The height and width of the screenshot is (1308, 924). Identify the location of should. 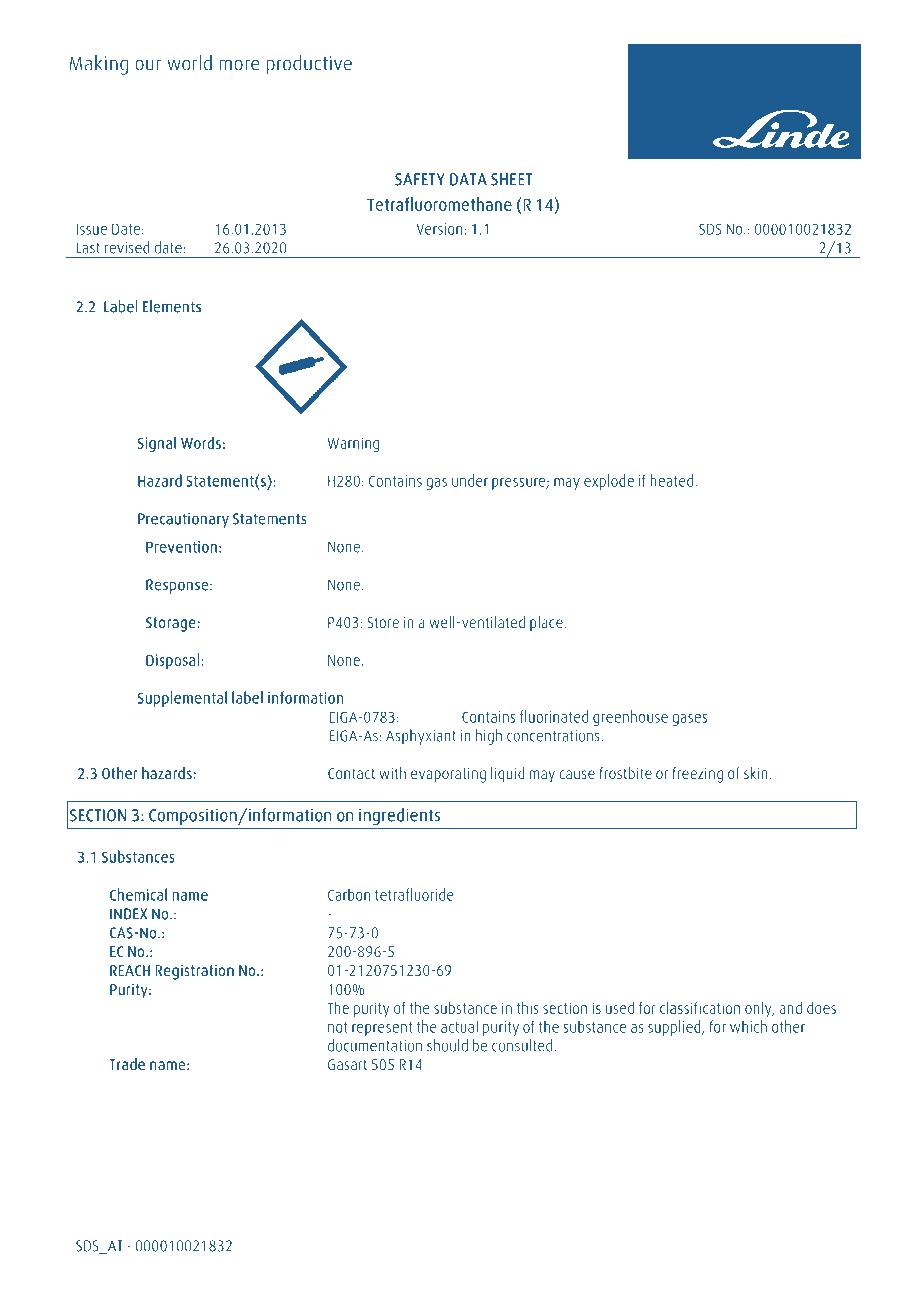
(447, 1045).
